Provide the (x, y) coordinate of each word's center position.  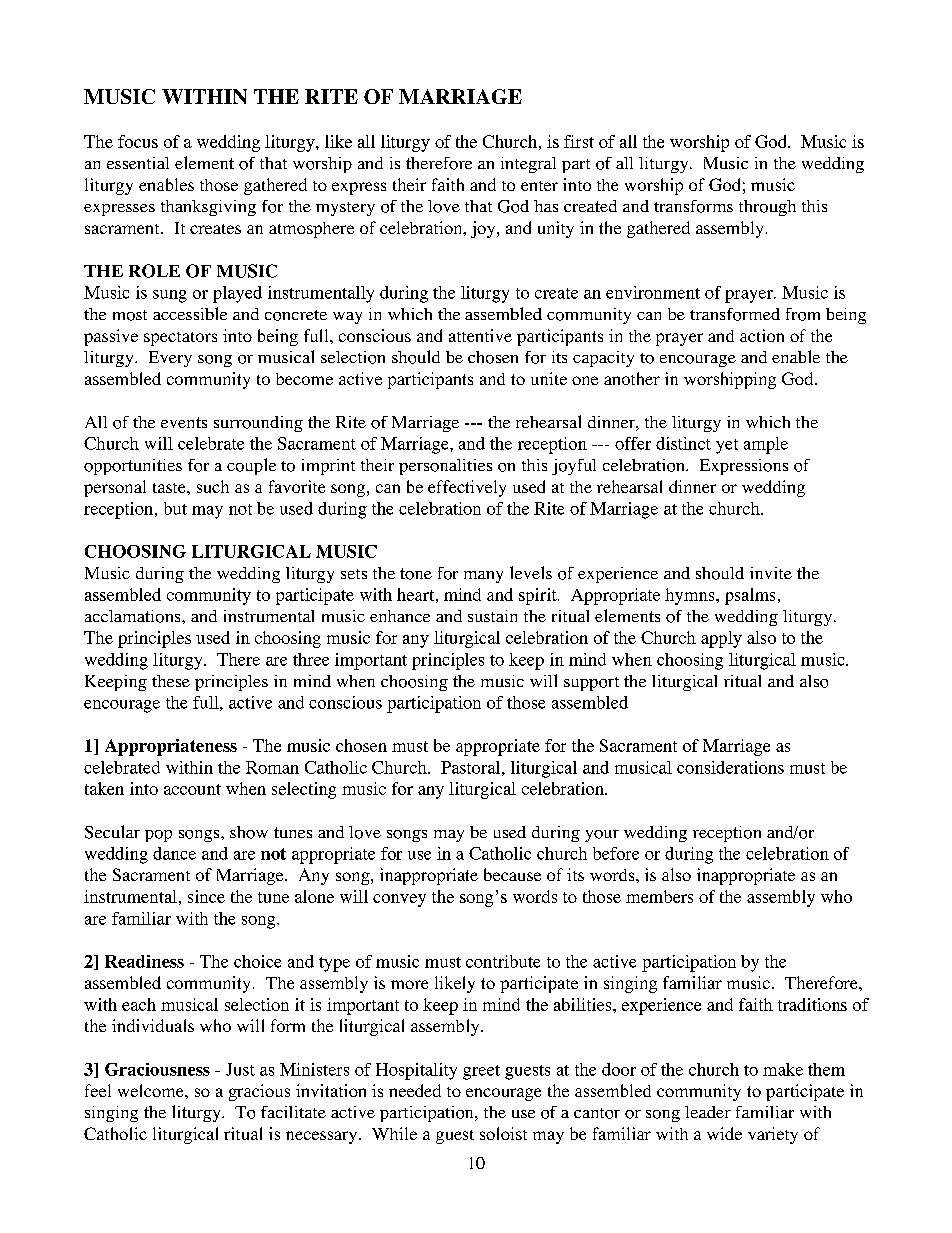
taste (170, 488)
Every (170, 359)
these (171, 681)
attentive (480, 335)
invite (771, 573)
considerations (730, 767)
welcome (152, 1090)
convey (399, 900)
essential (138, 163)
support (591, 684)
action (762, 335)
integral (528, 165)
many (483, 577)
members (659, 896)
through (767, 208)
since (206, 896)
